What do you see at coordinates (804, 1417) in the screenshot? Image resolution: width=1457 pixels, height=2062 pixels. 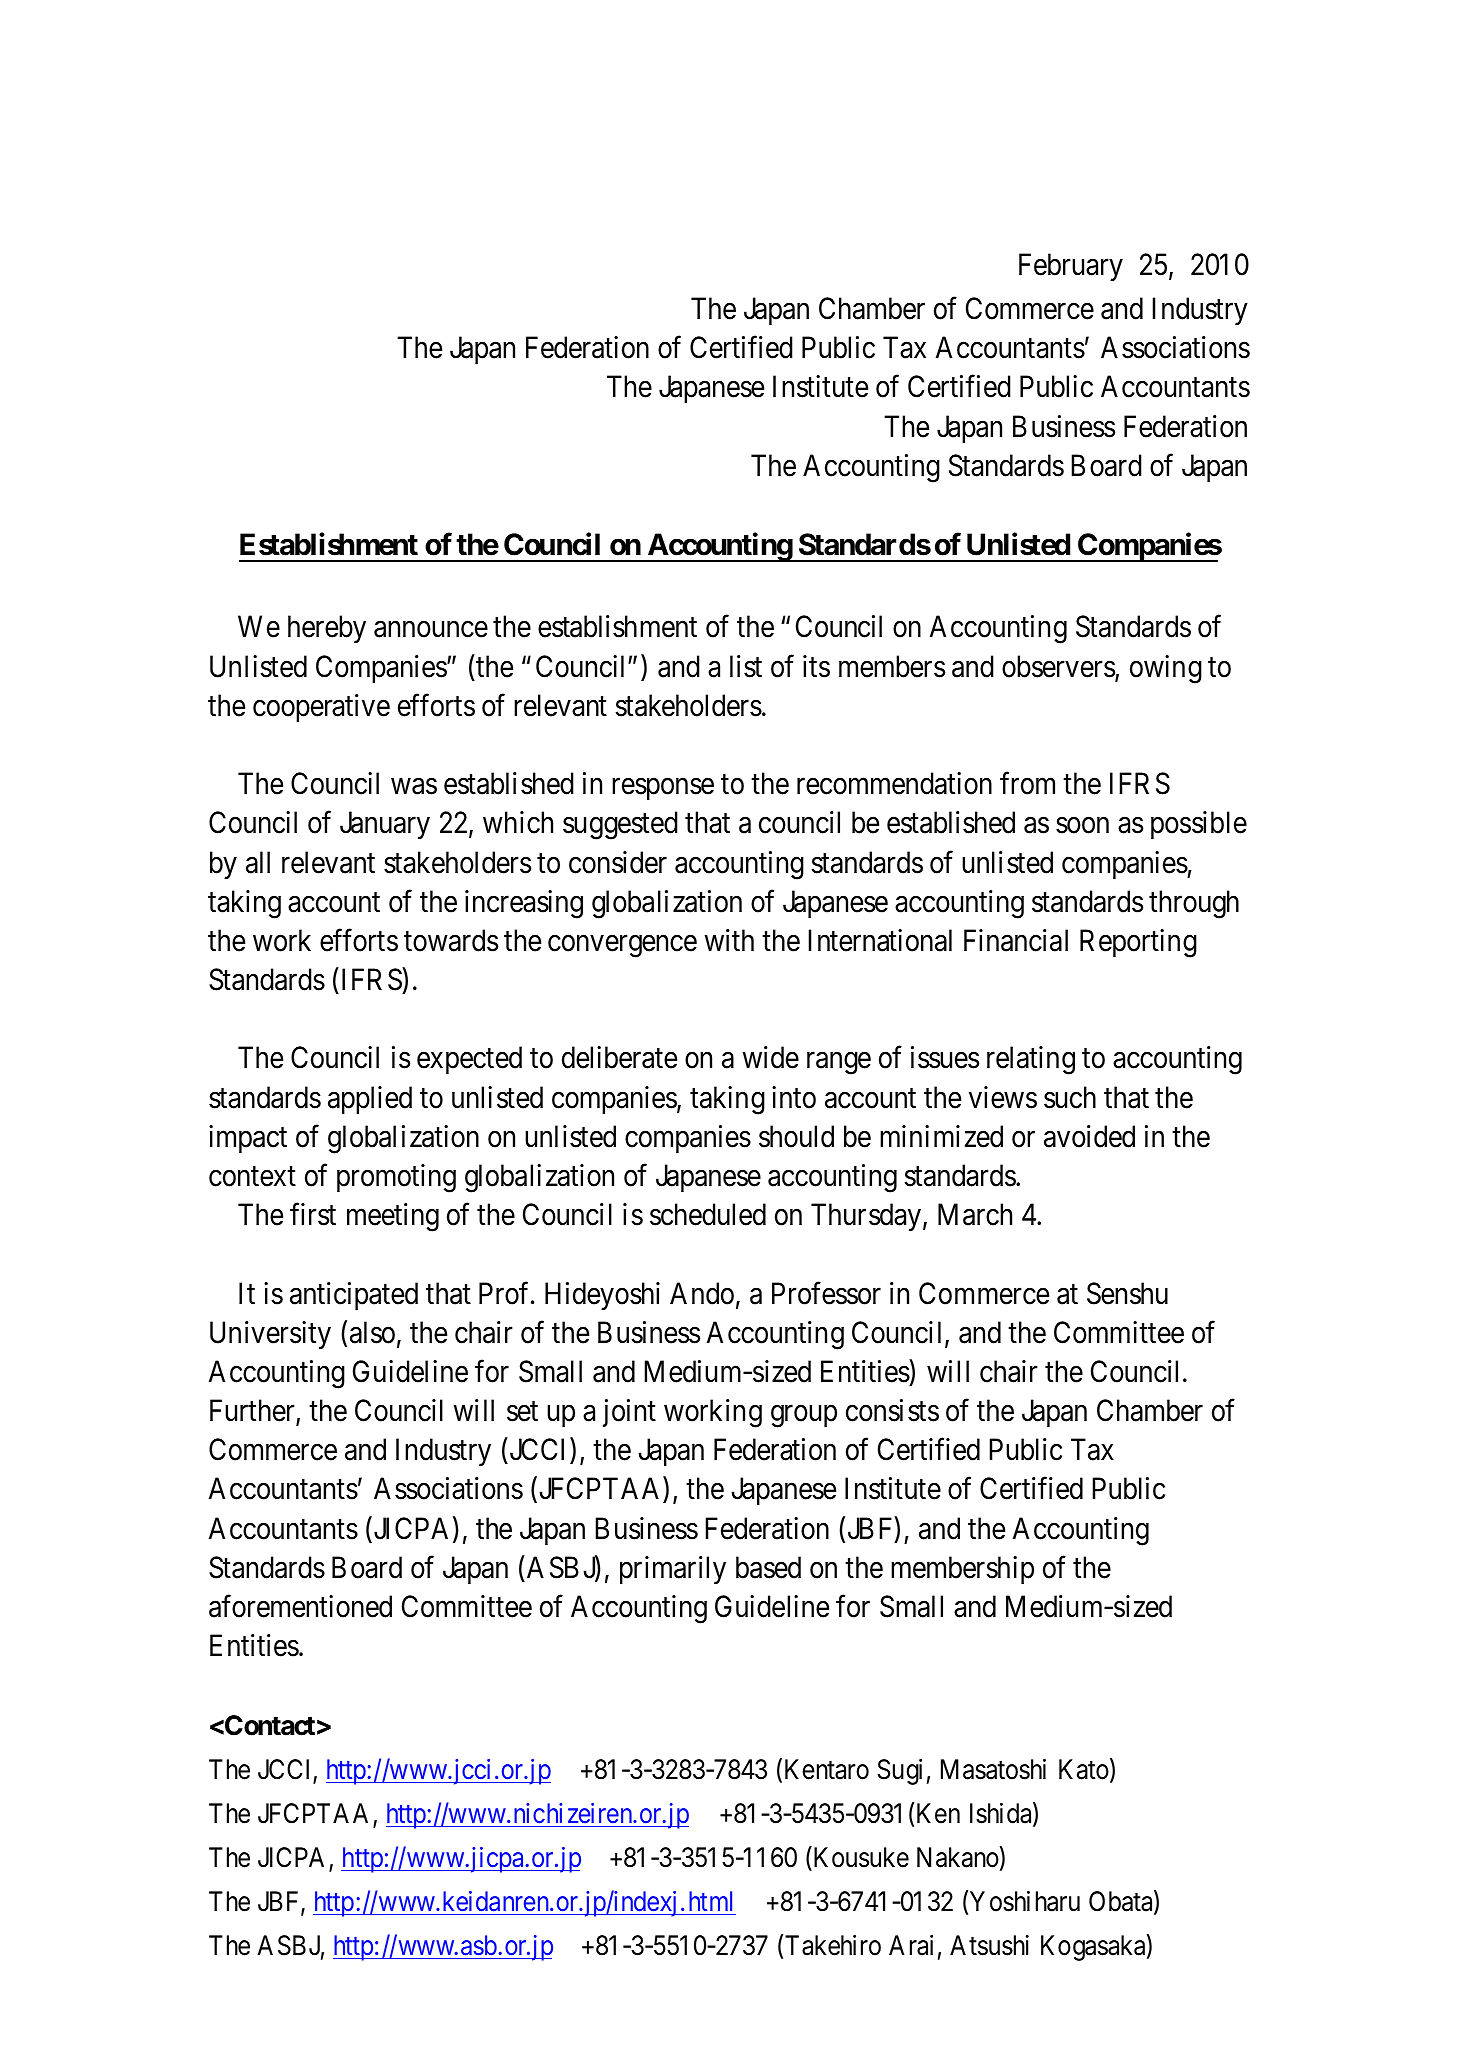 I see `group` at bounding box center [804, 1417].
